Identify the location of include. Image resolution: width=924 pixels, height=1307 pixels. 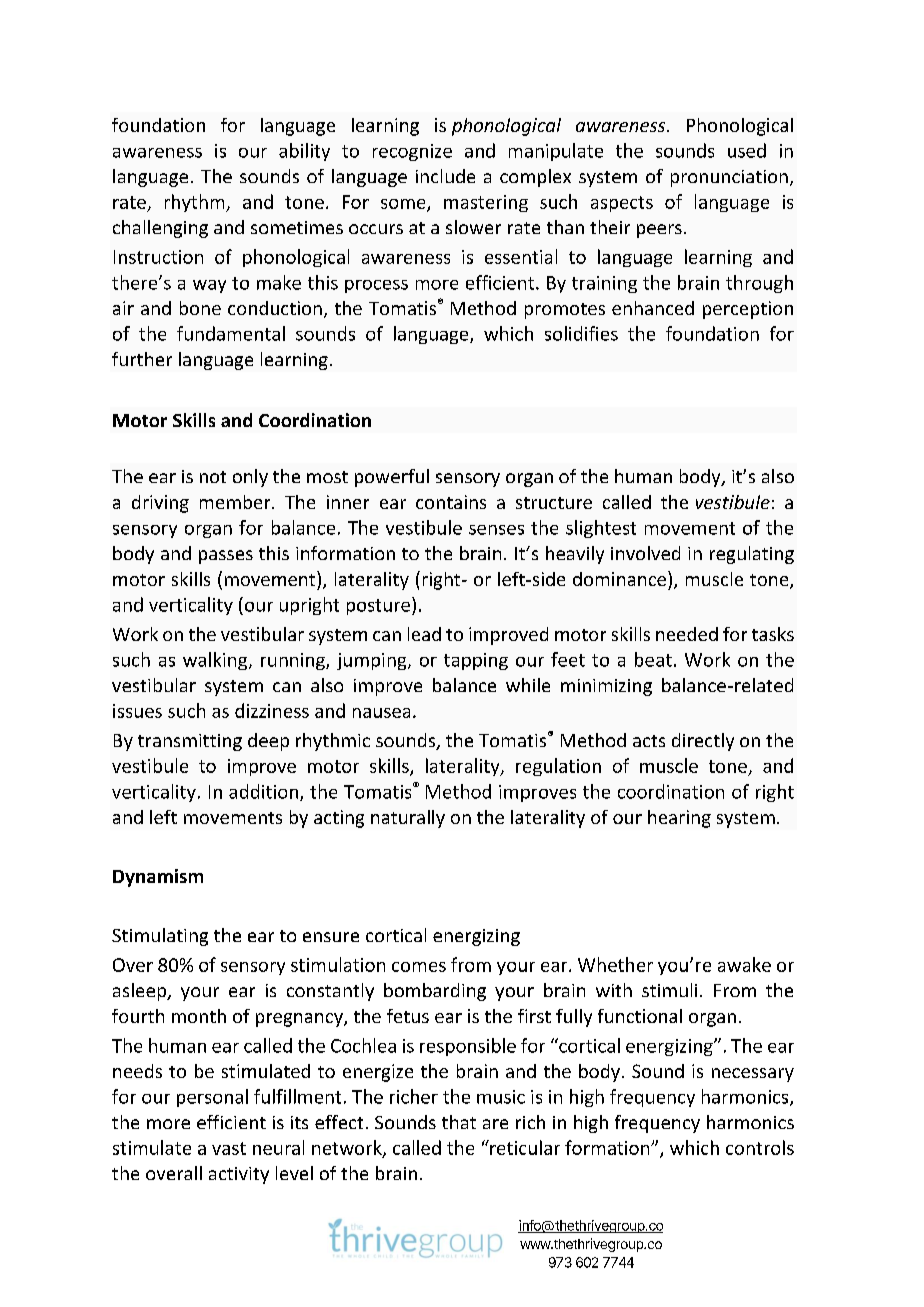
(445, 176).
